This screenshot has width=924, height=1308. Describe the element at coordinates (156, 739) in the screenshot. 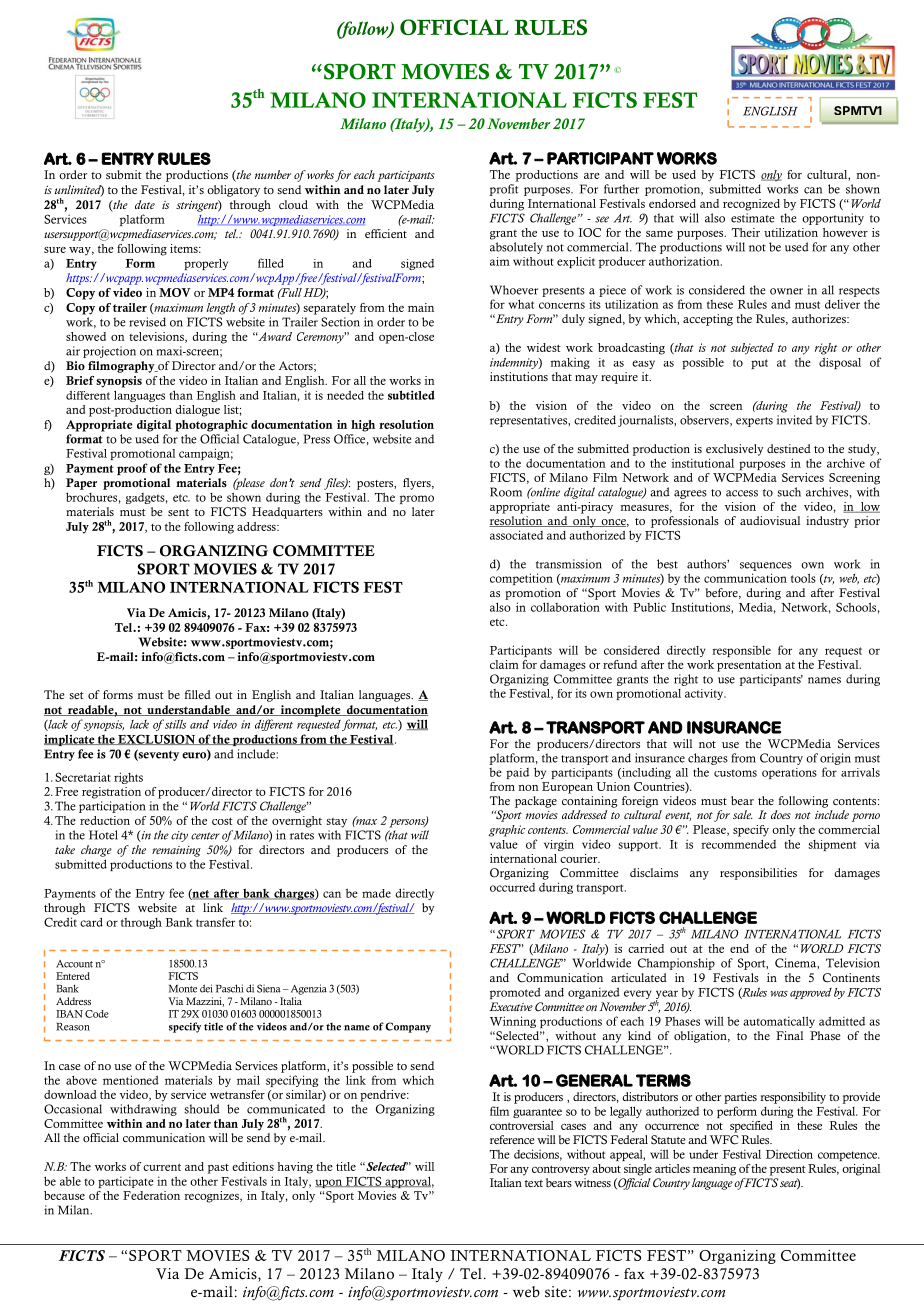

I see `EXCLUSION` at that location.
